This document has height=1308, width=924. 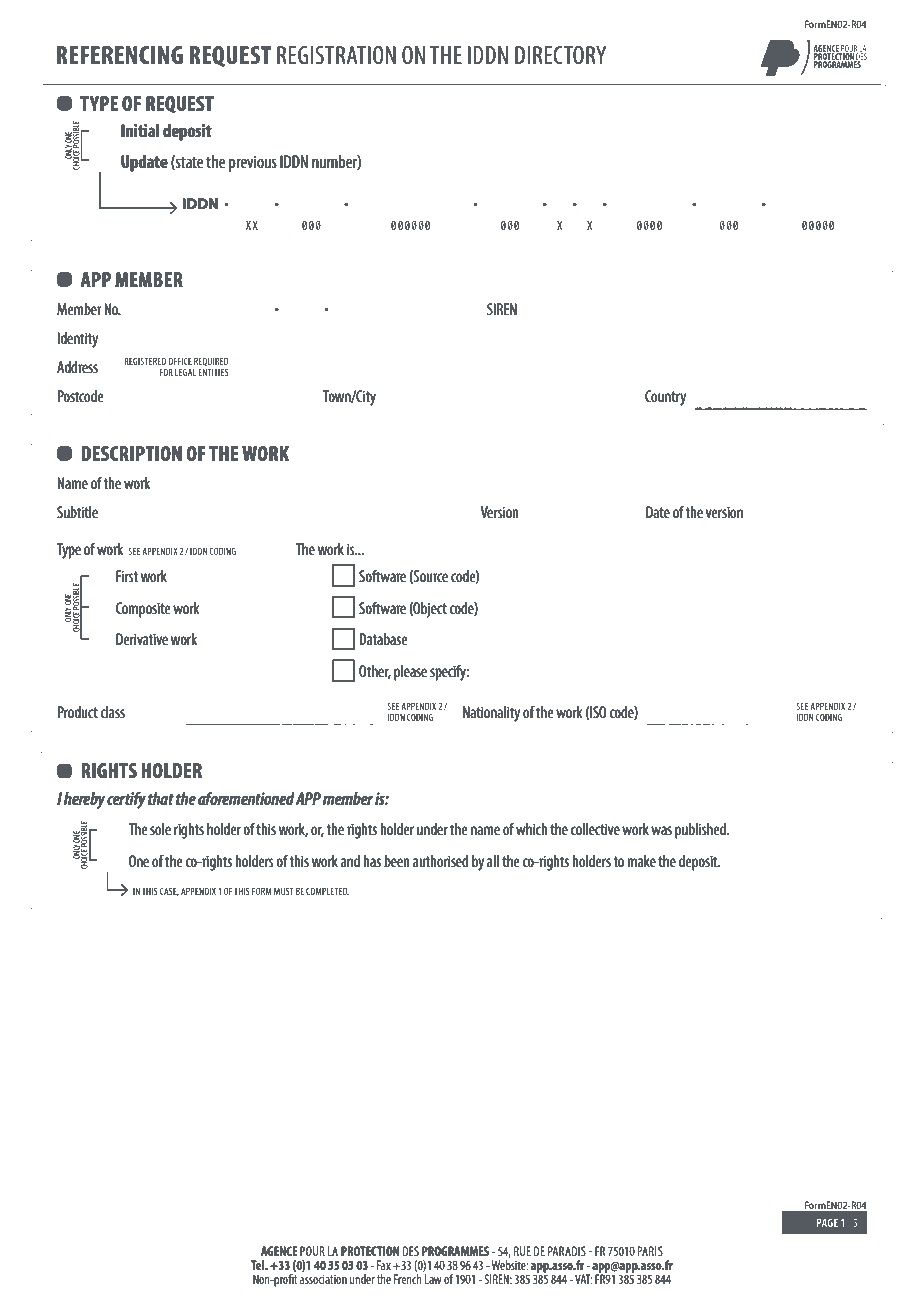 What do you see at coordinates (440, 861) in the document?
I see `authorised` at bounding box center [440, 861].
